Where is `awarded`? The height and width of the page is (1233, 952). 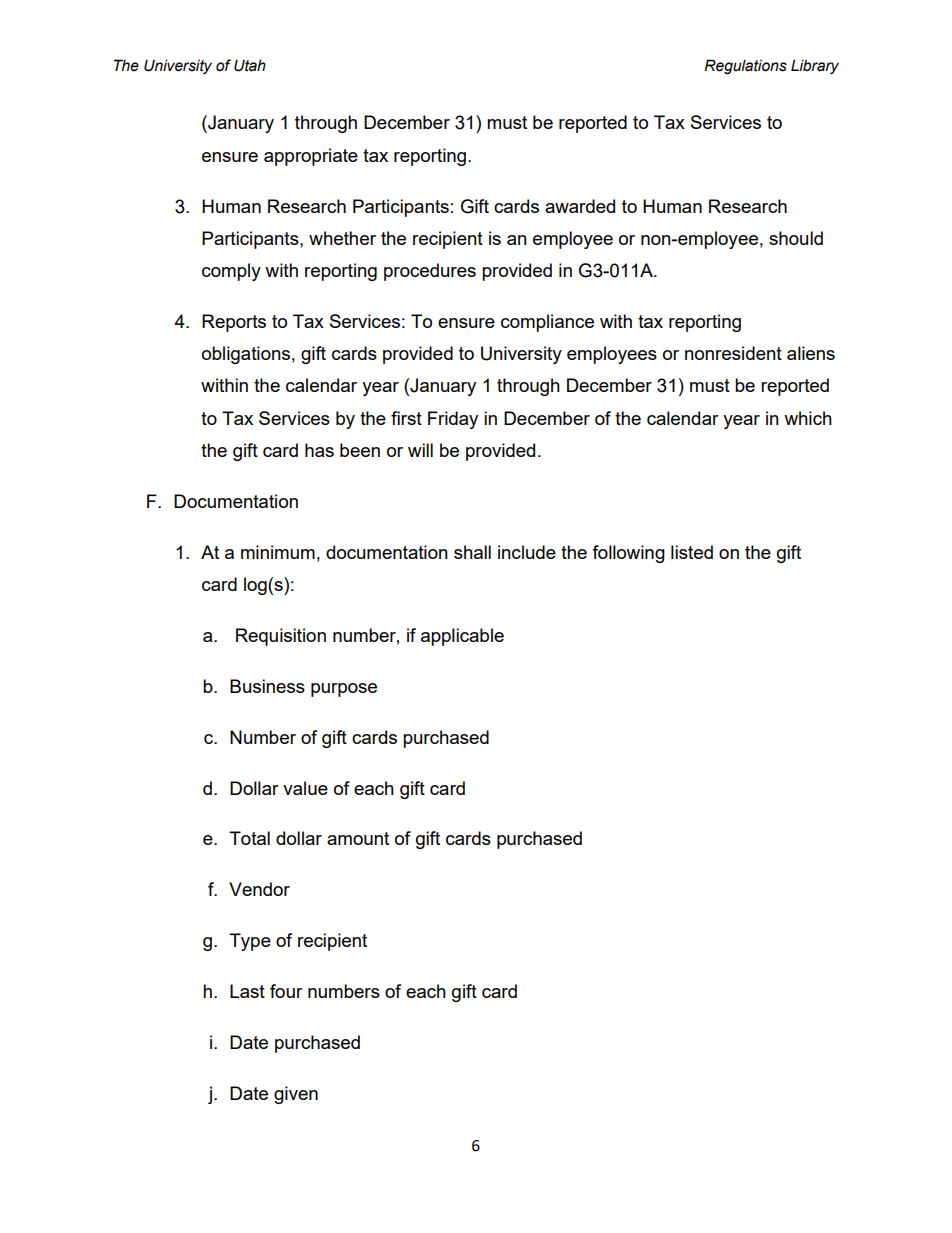
awarded is located at coordinates (580, 206).
